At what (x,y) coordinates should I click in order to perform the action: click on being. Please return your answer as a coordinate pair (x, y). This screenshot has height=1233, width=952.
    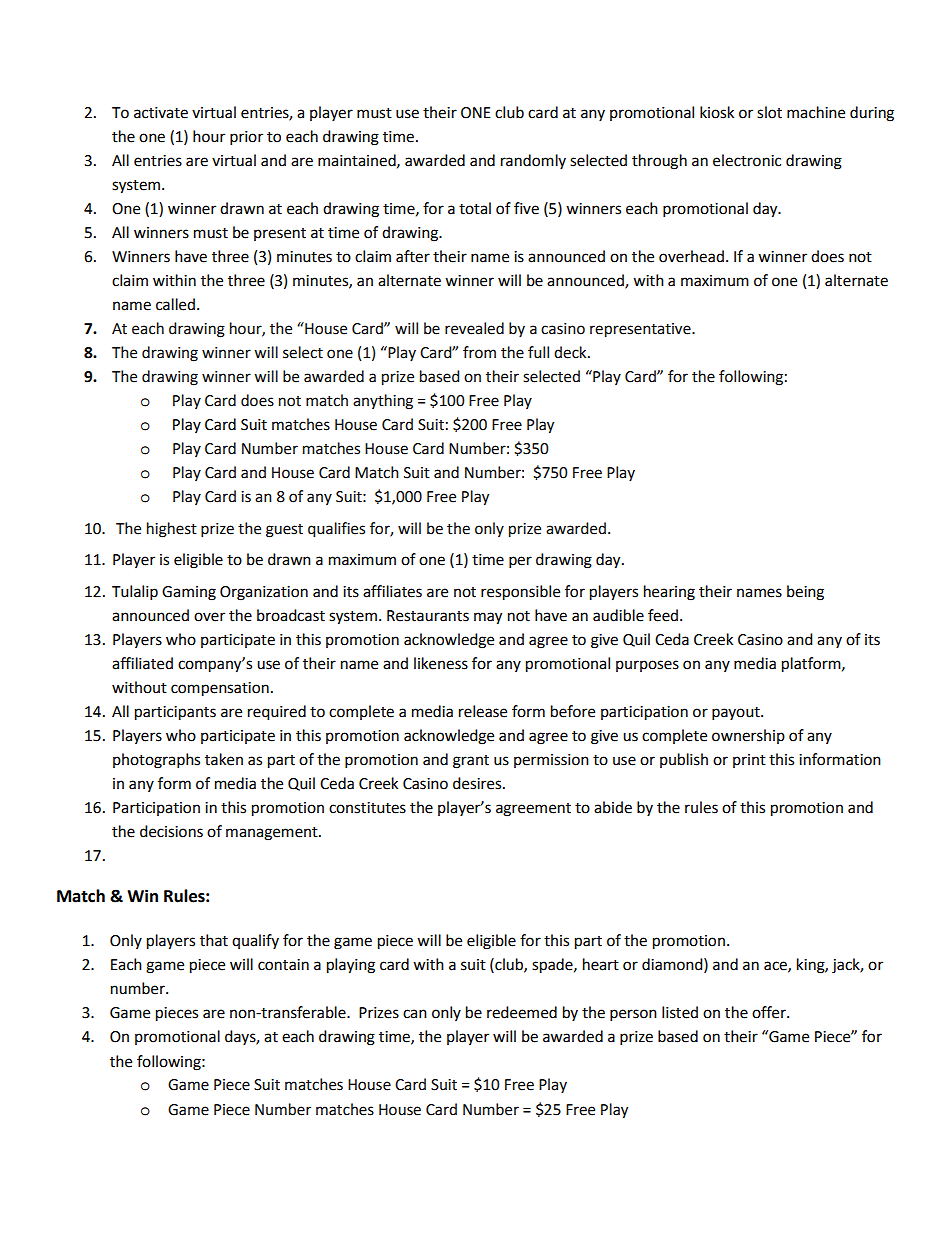
    Looking at the image, I should click on (805, 593).
